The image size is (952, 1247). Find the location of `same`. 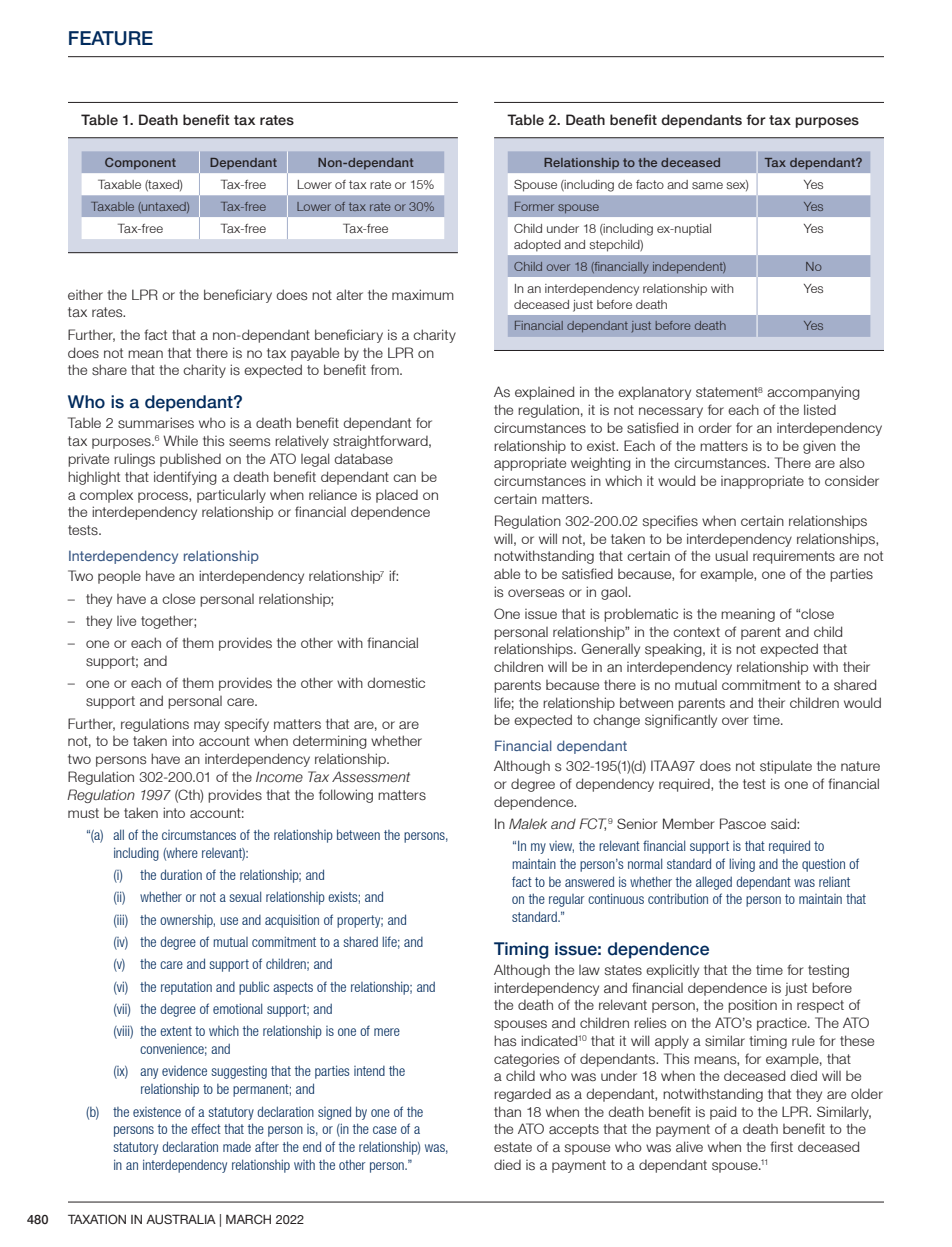

same is located at coordinates (707, 185).
